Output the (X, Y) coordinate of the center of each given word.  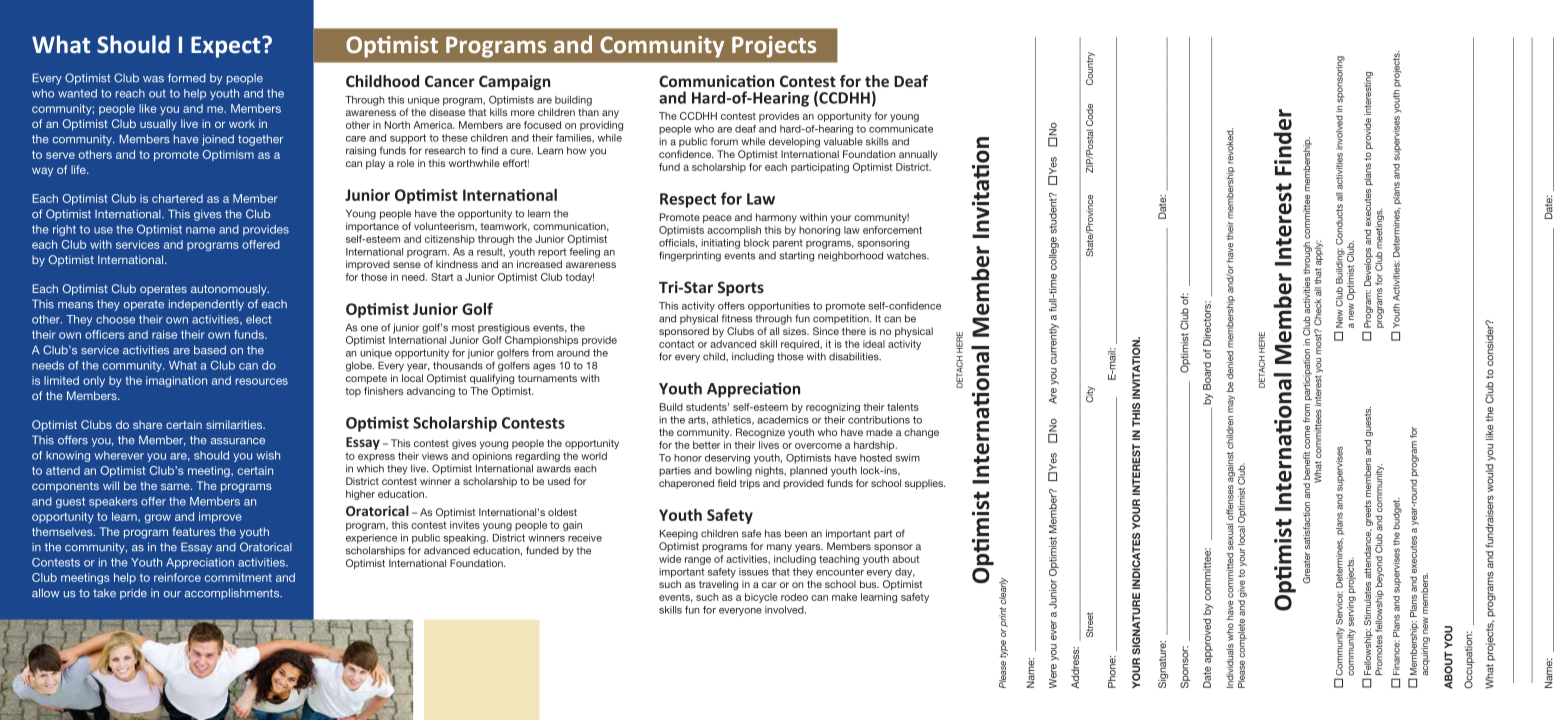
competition (842, 319)
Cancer (450, 81)
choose (115, 319)
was (153, 79)
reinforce (177, 577)
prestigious (504, 328)
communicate (901, 129)
